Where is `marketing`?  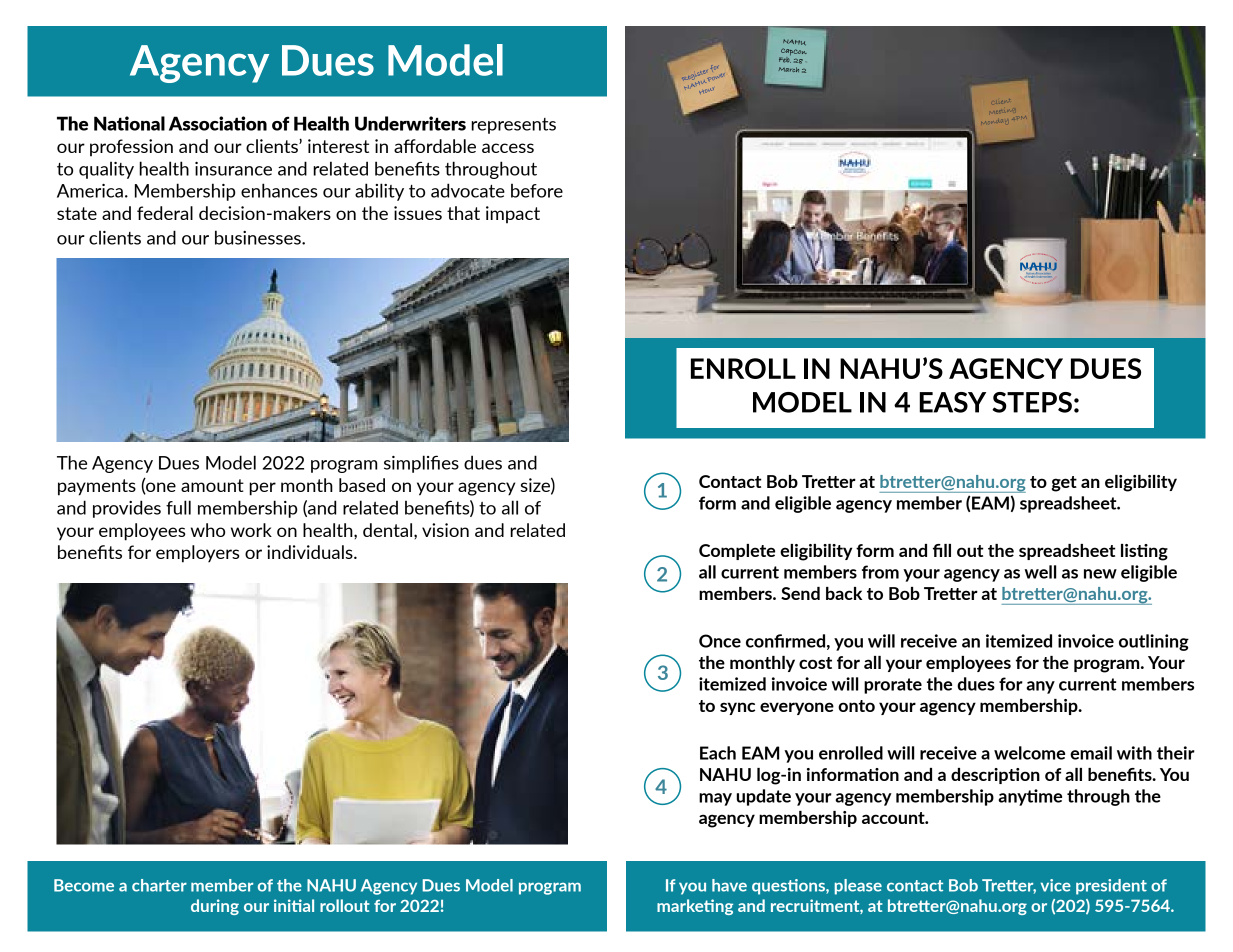
marketing is located at coordinates (695, 907).
